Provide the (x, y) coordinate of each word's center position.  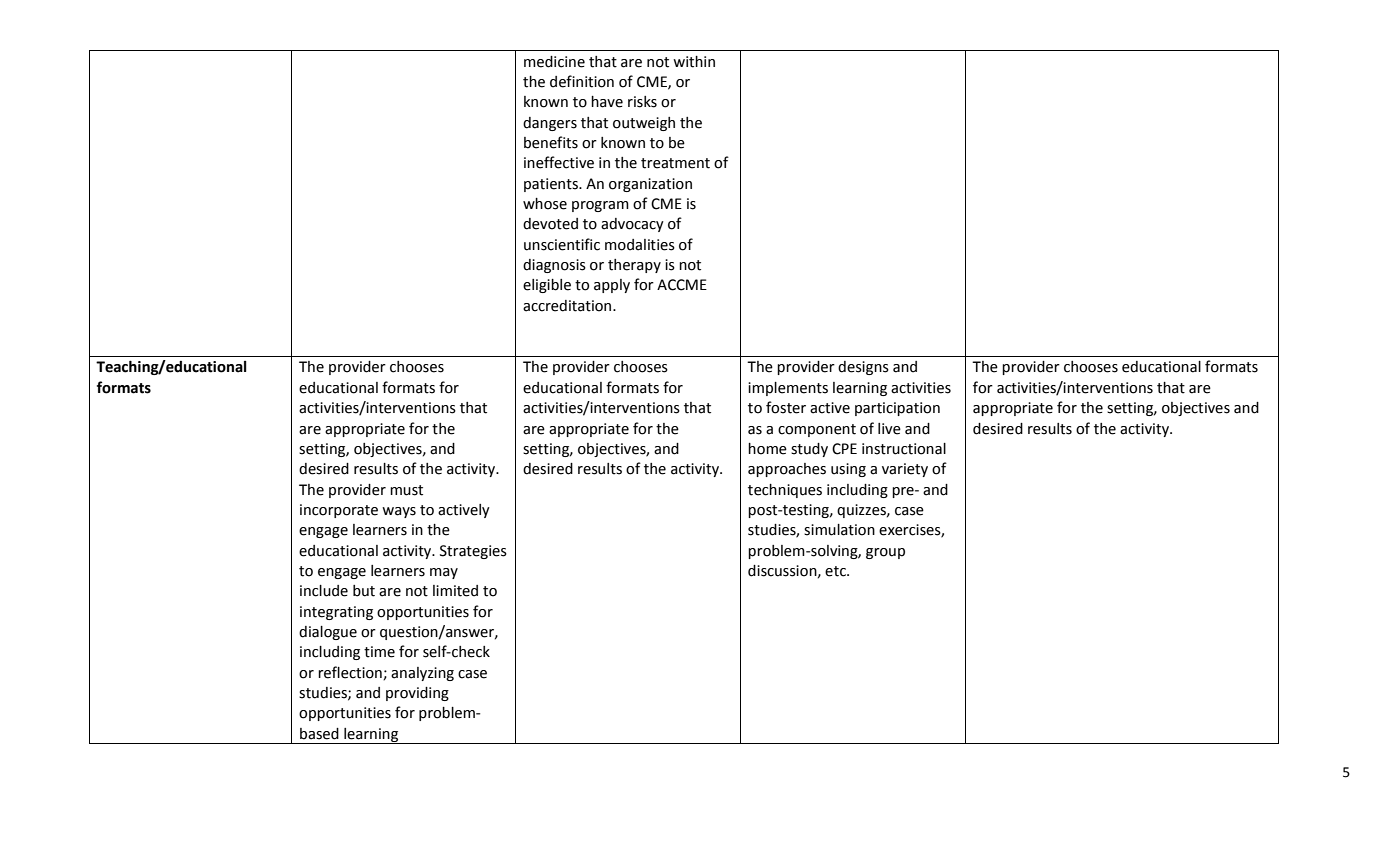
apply (612, 286)
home (767, 449)
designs (863, 368)
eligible (547, 286)
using (848, 470)
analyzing (422, 674)
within (694, 62)
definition (582, 81)
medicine (554, 62)
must (406, 490)
